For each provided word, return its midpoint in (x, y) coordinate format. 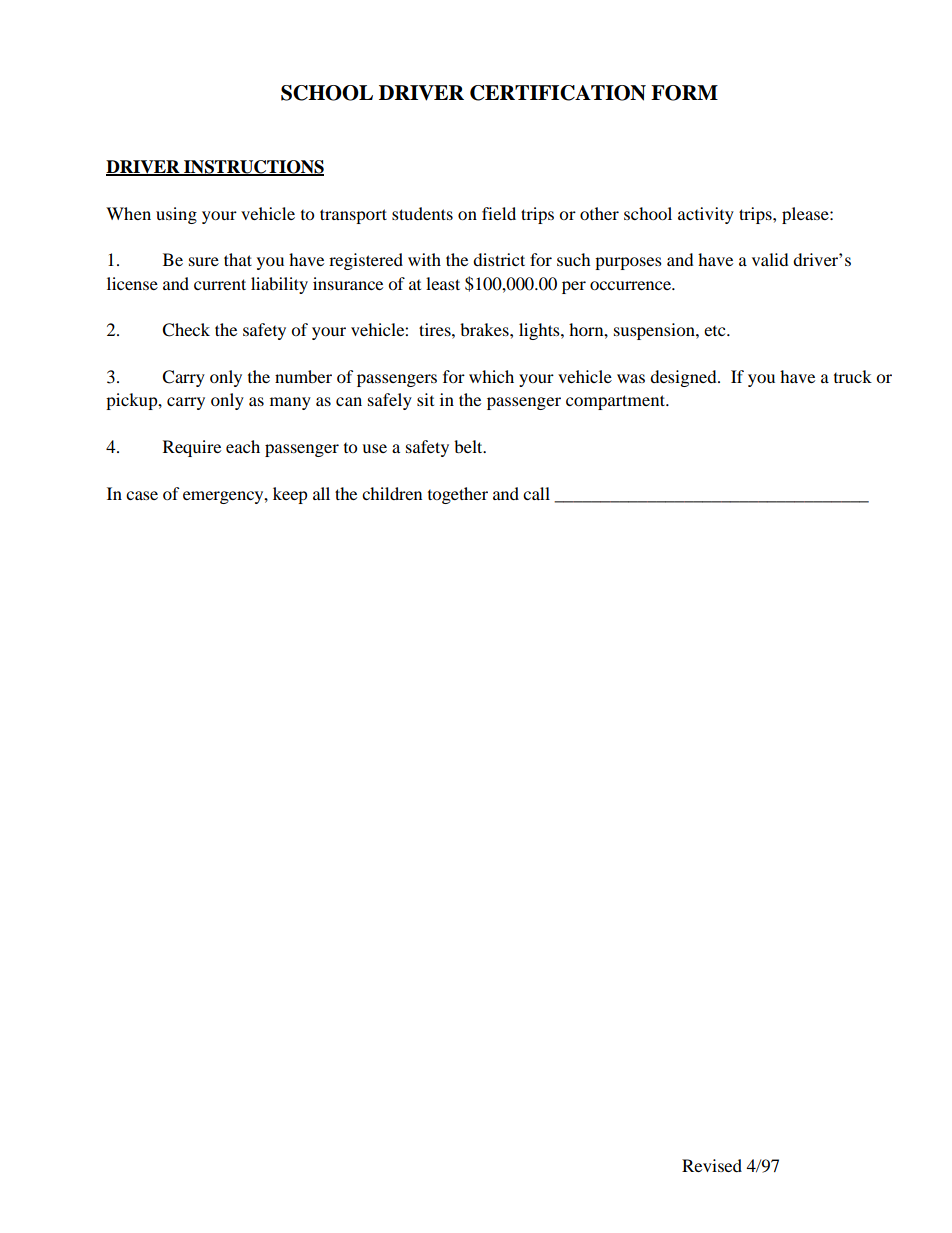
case (142, 495)
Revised (712, 1165)
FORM (684, 93)
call (536, 493)
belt (469, 446)
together (458, 495)
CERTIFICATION (558, 93)
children (392, 493)
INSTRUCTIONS (253, 168)
